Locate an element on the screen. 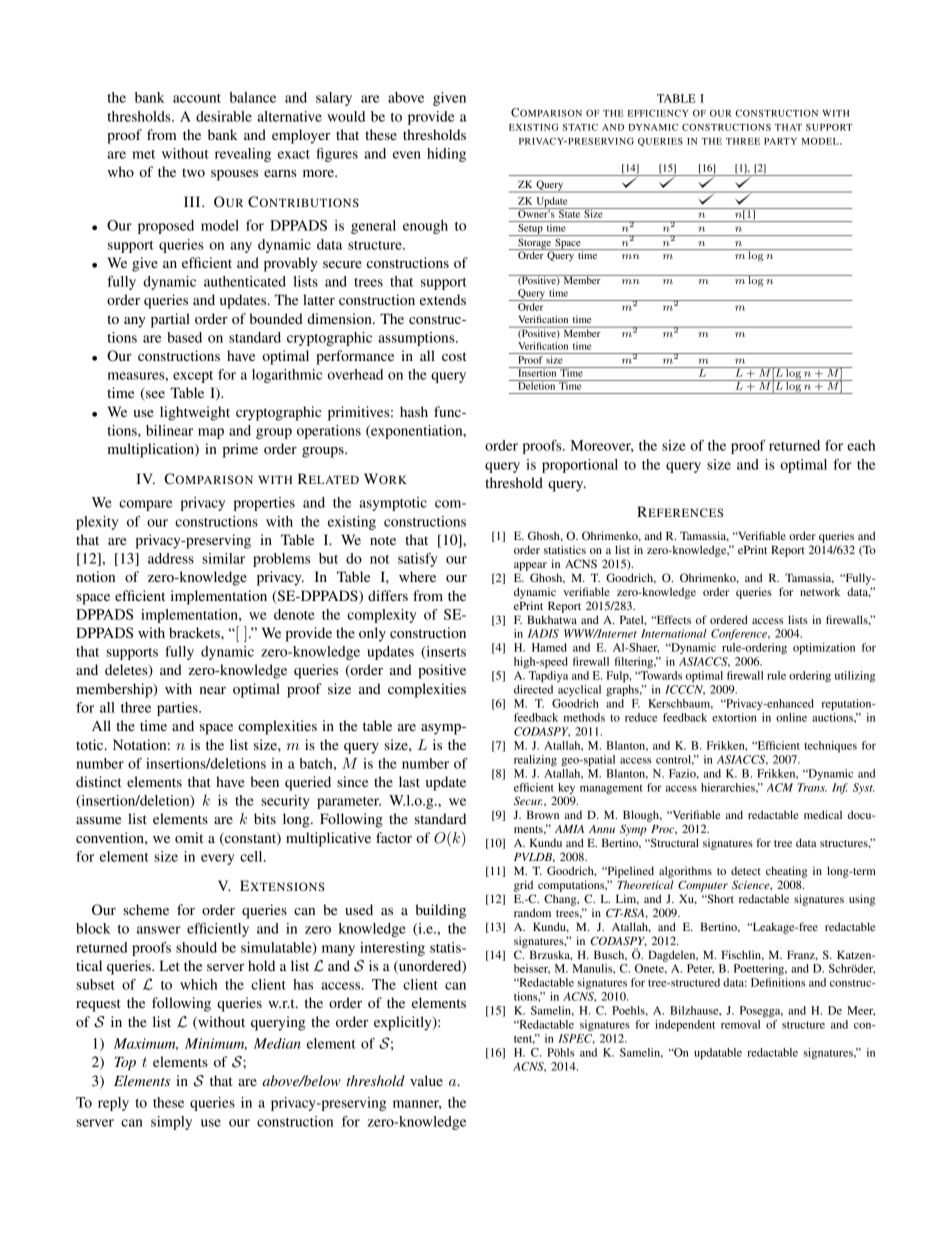  hiding is located at coordinates (446, 155).
